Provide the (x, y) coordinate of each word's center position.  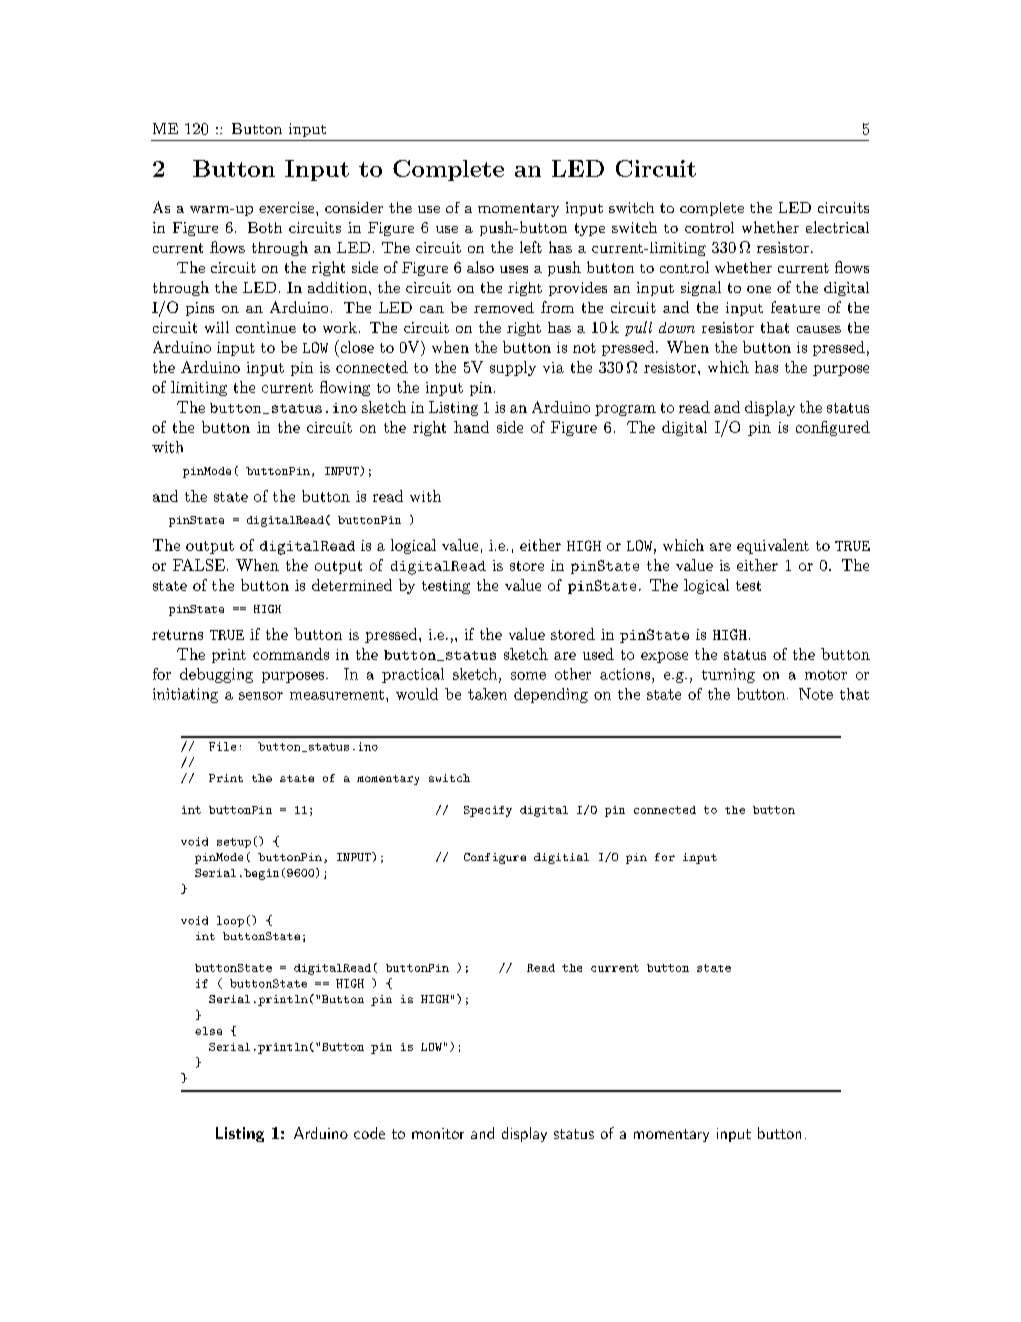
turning (728, 675)
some (528, 676)
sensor (261, 696)
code (369, 1133)
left (531, 247)
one (759, 289)
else (208, 1031)
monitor (438, 1133)
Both (265, 227)
